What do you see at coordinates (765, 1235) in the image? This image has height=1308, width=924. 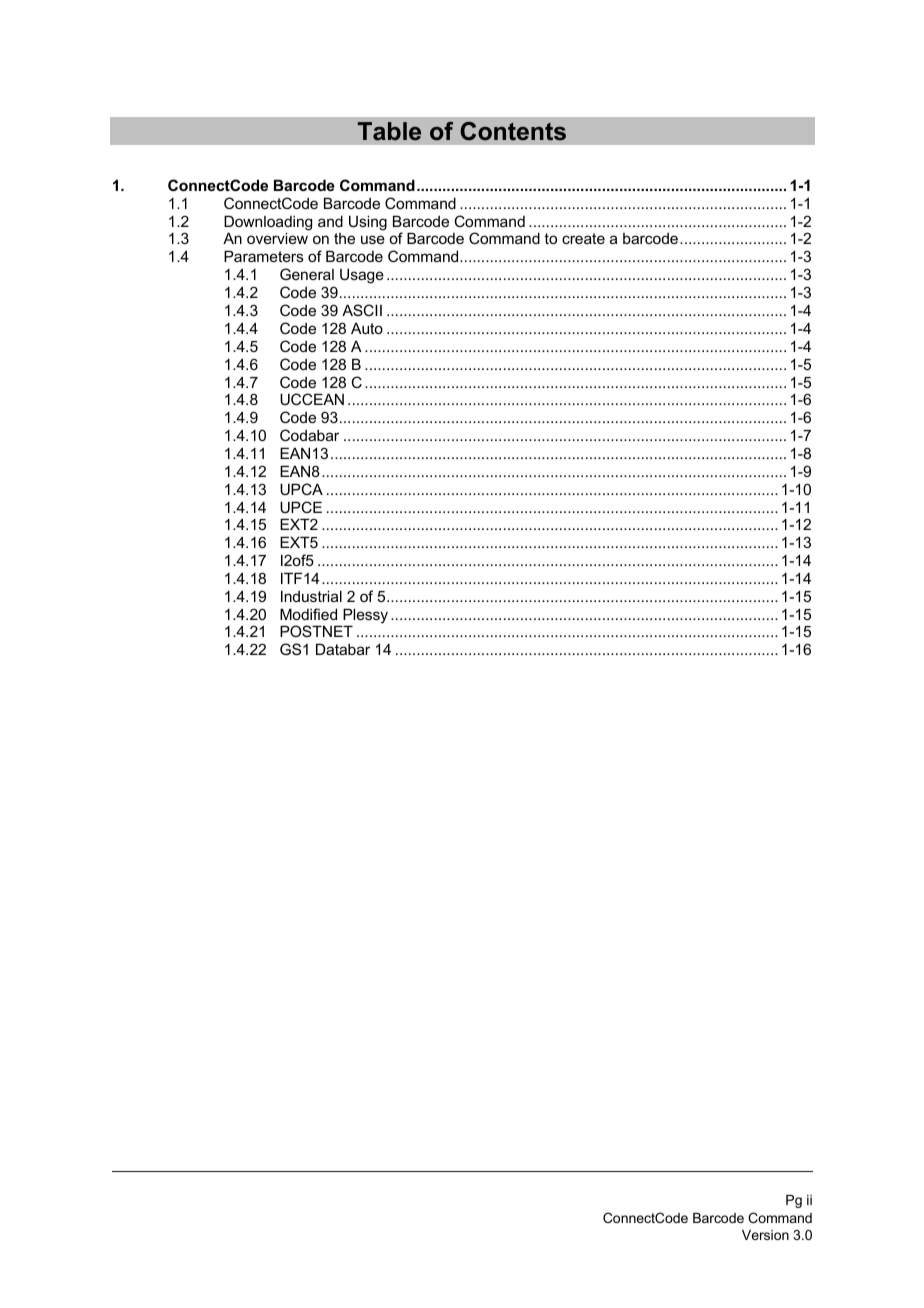 I see `Version` at bounding box center [765, 1235].
